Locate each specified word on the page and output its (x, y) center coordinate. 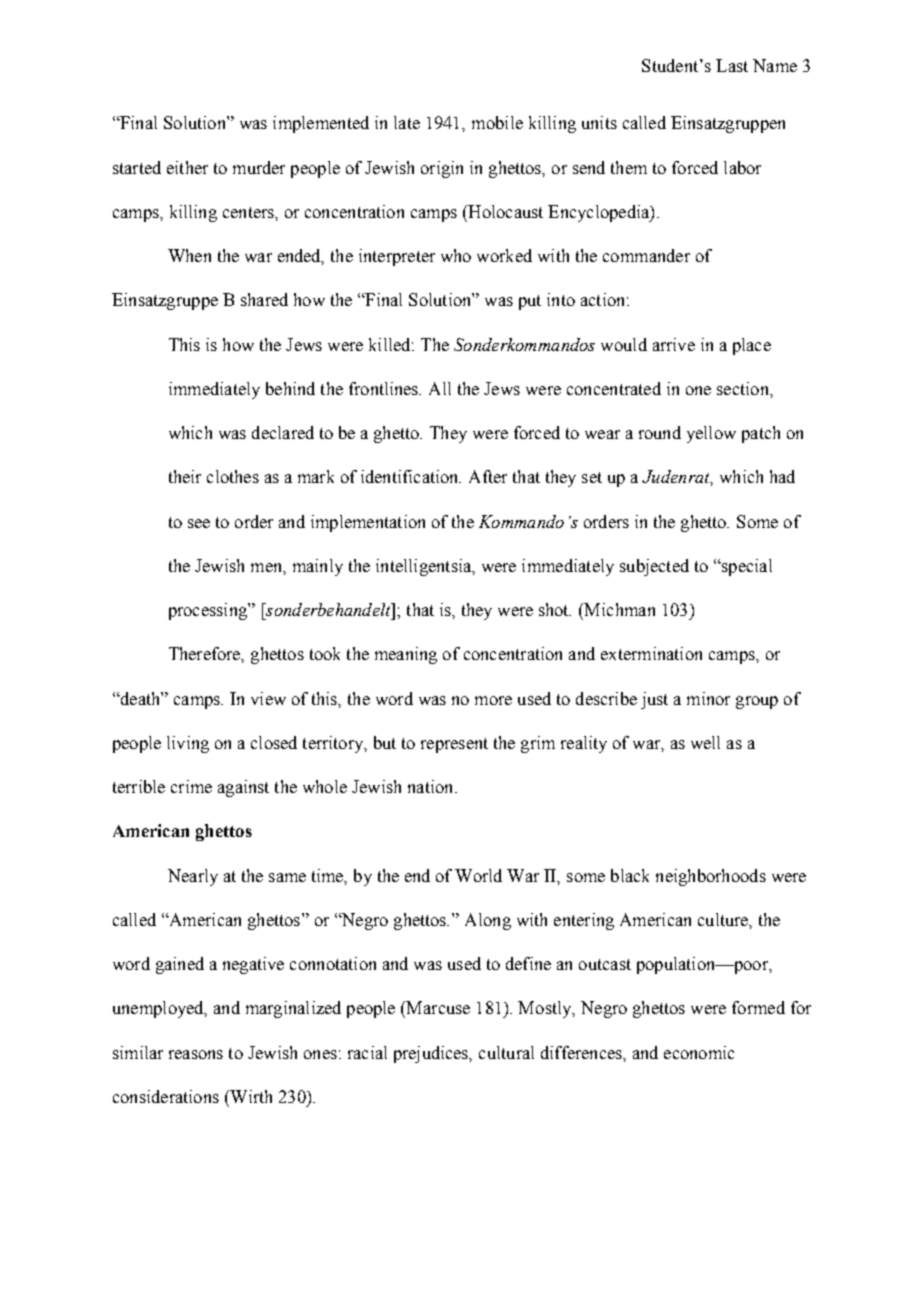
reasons (196, 1054)
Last (732, 65)
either (187, 167)
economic (699, 1052)
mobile (497, 122)
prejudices (432, 1054)
